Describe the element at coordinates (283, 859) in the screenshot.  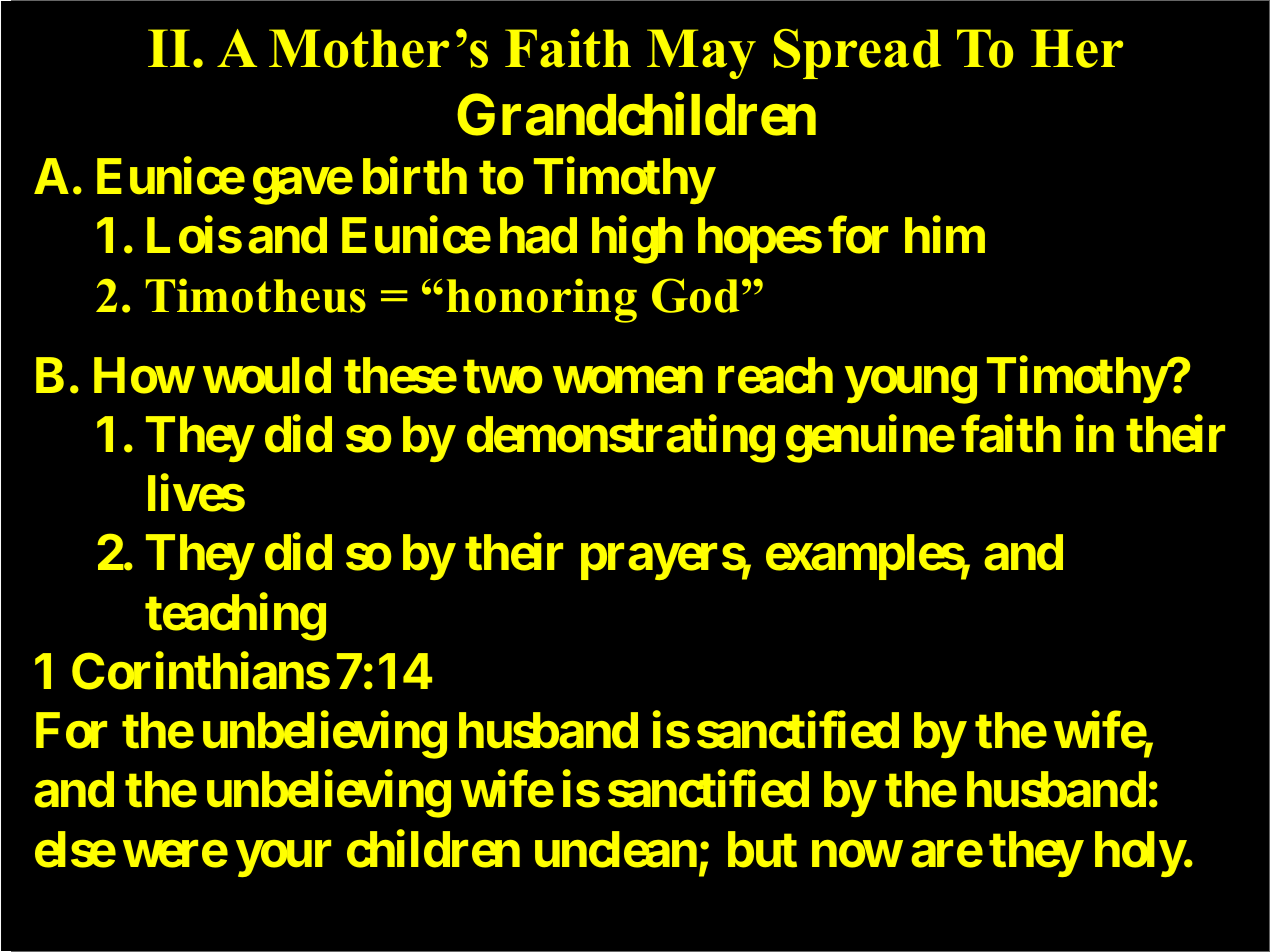
I see `your` at that location.
